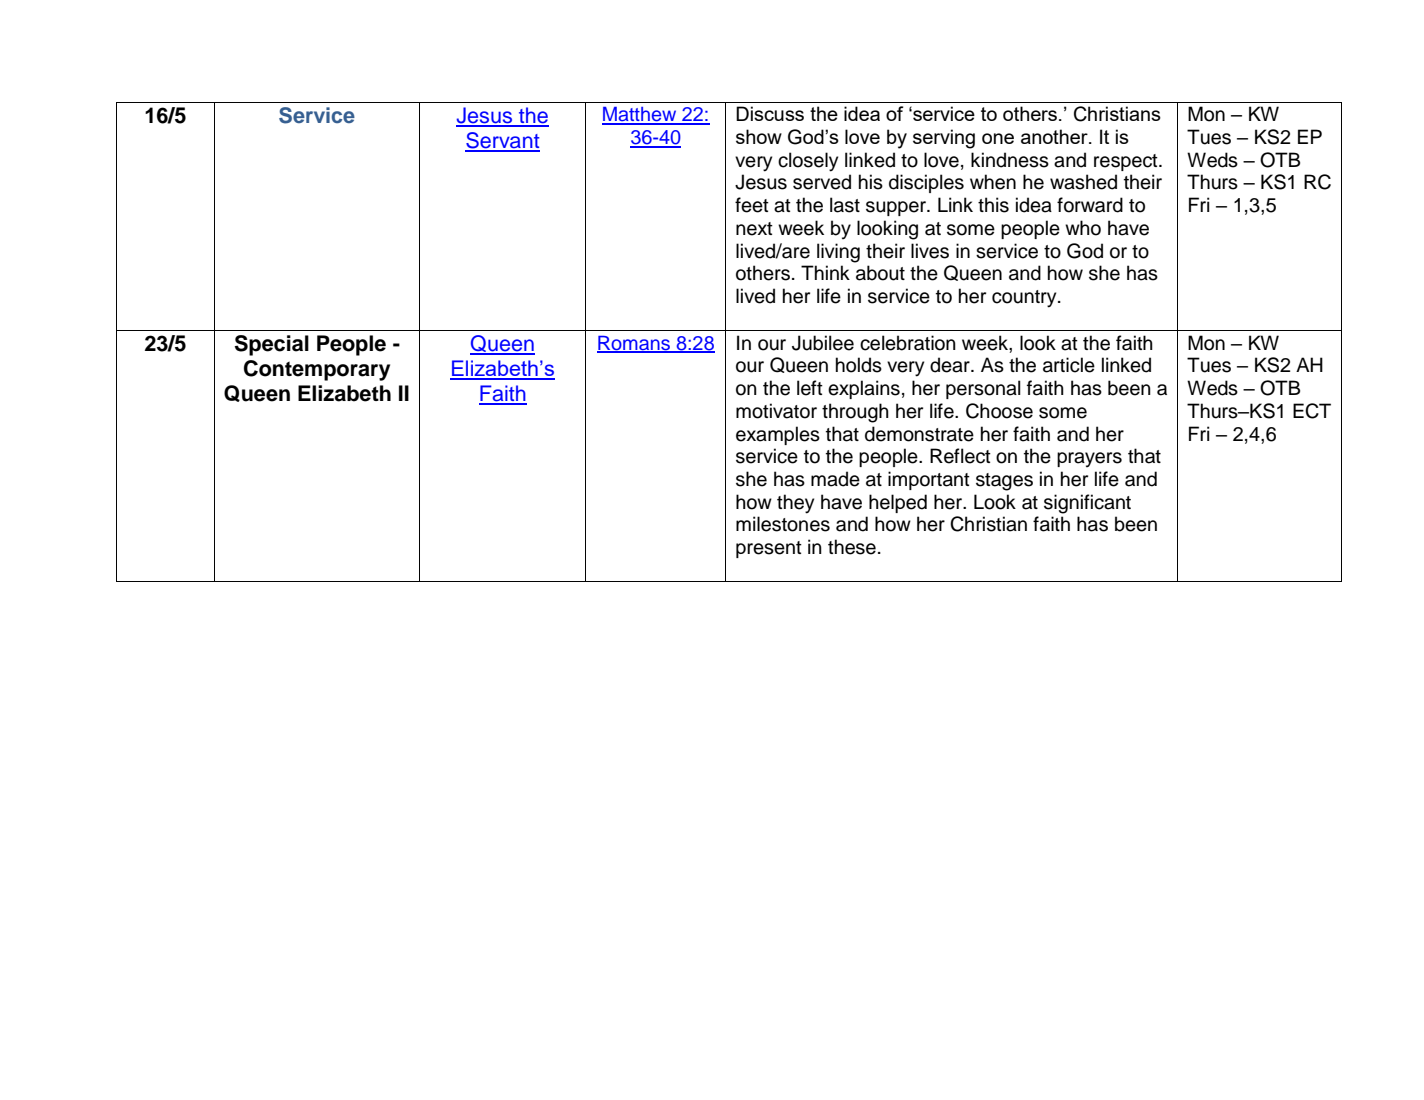 The width and height of the screenshot is (1424, 1100). Describe the element at coordinates (502, 141) in the screenshot. I see `Servant` at that location.
